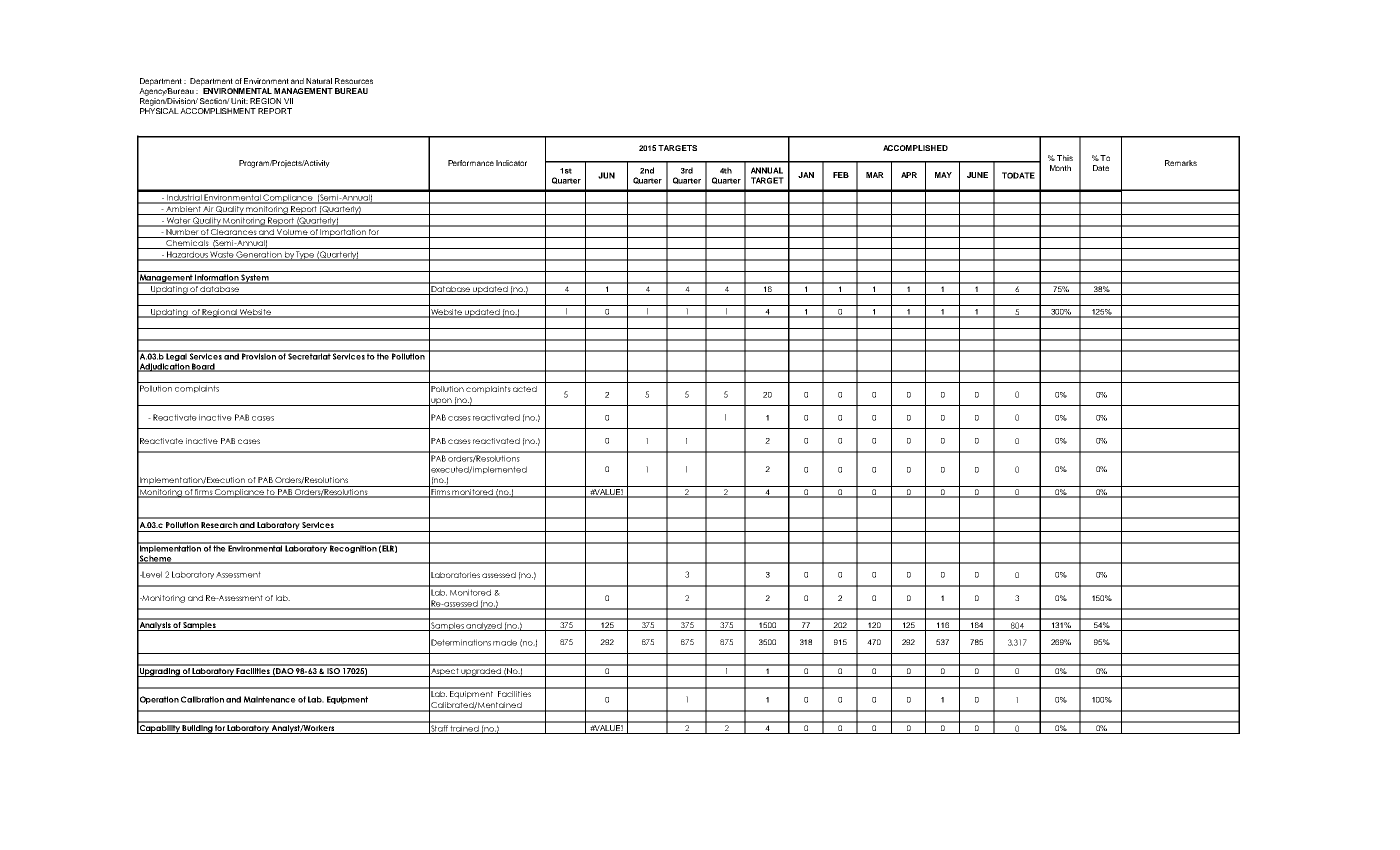  I want to click on Chemicals, so click(187, 244).
